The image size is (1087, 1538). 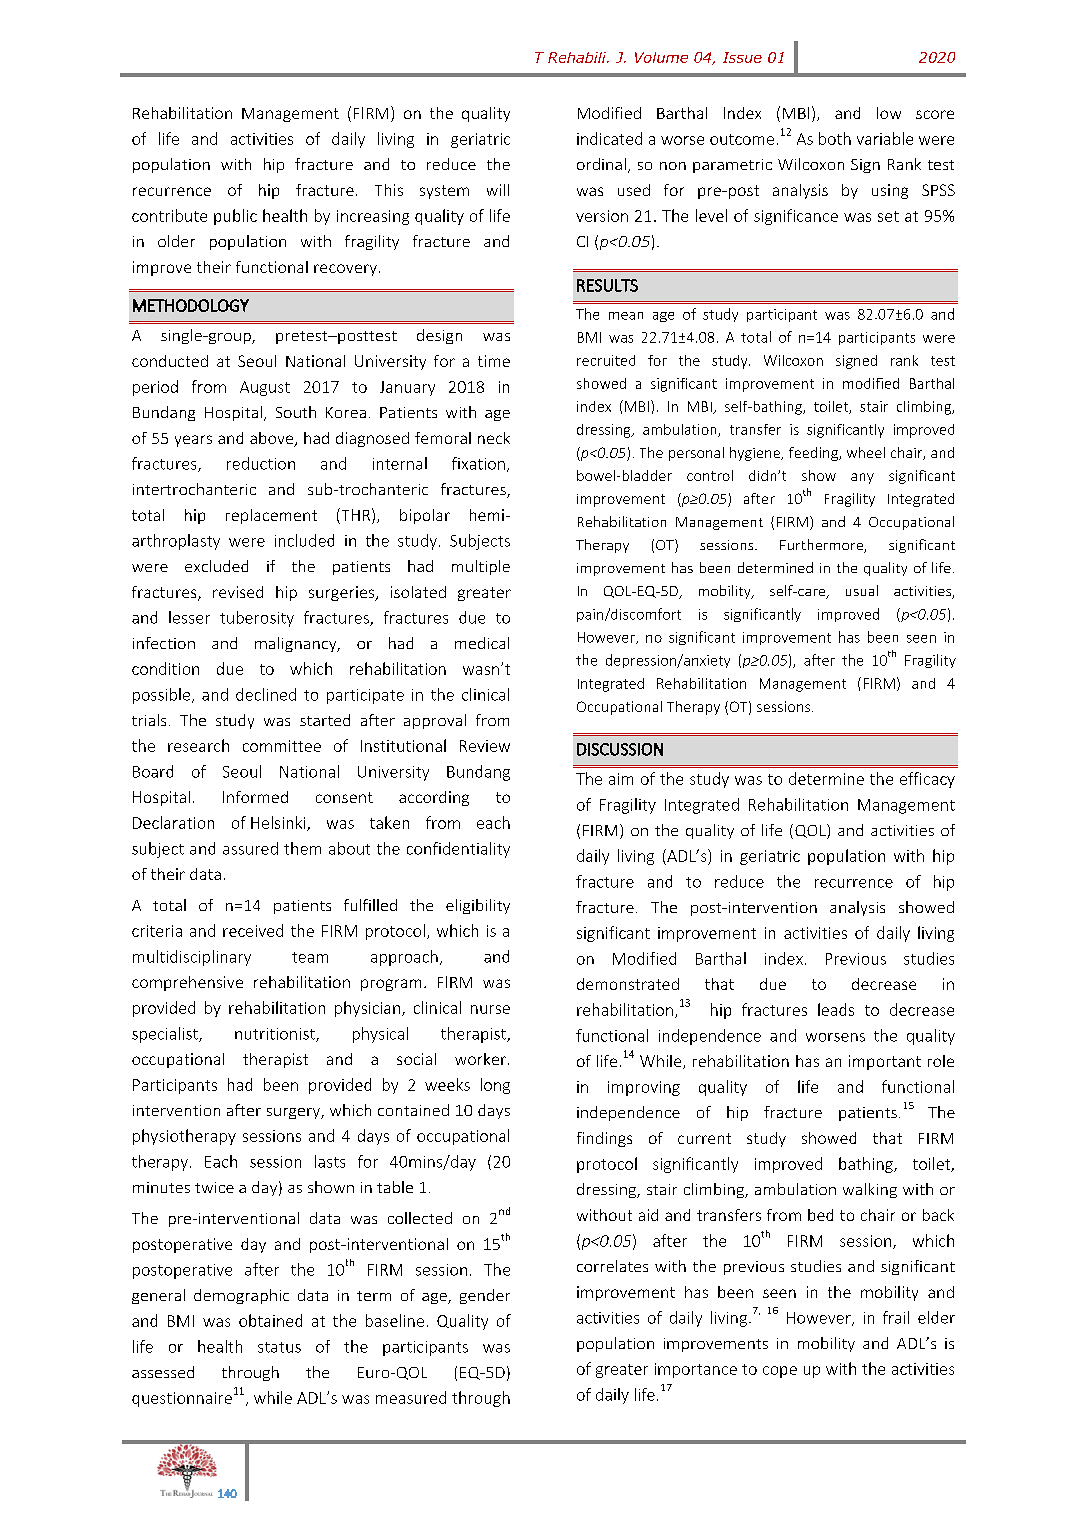 What do you see at coordinates (780, 1372) in the image?
I see `cope` at bounding box center [780, 1372].
